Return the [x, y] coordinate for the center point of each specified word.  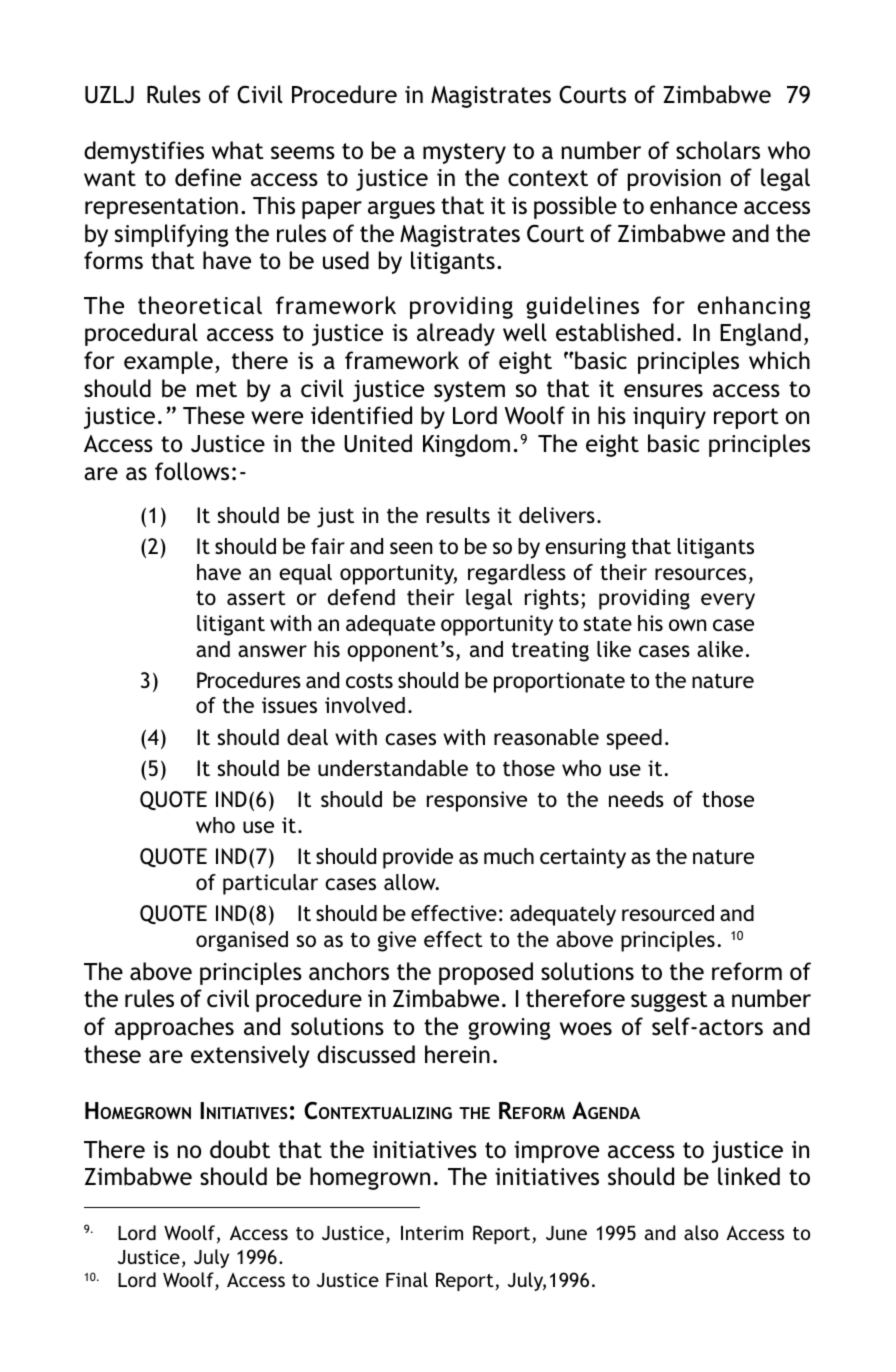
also [701, 1232]
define [208, 177]
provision [674, 180]
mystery [464, 153]
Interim [432, 1233]
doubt [240, 1149]
